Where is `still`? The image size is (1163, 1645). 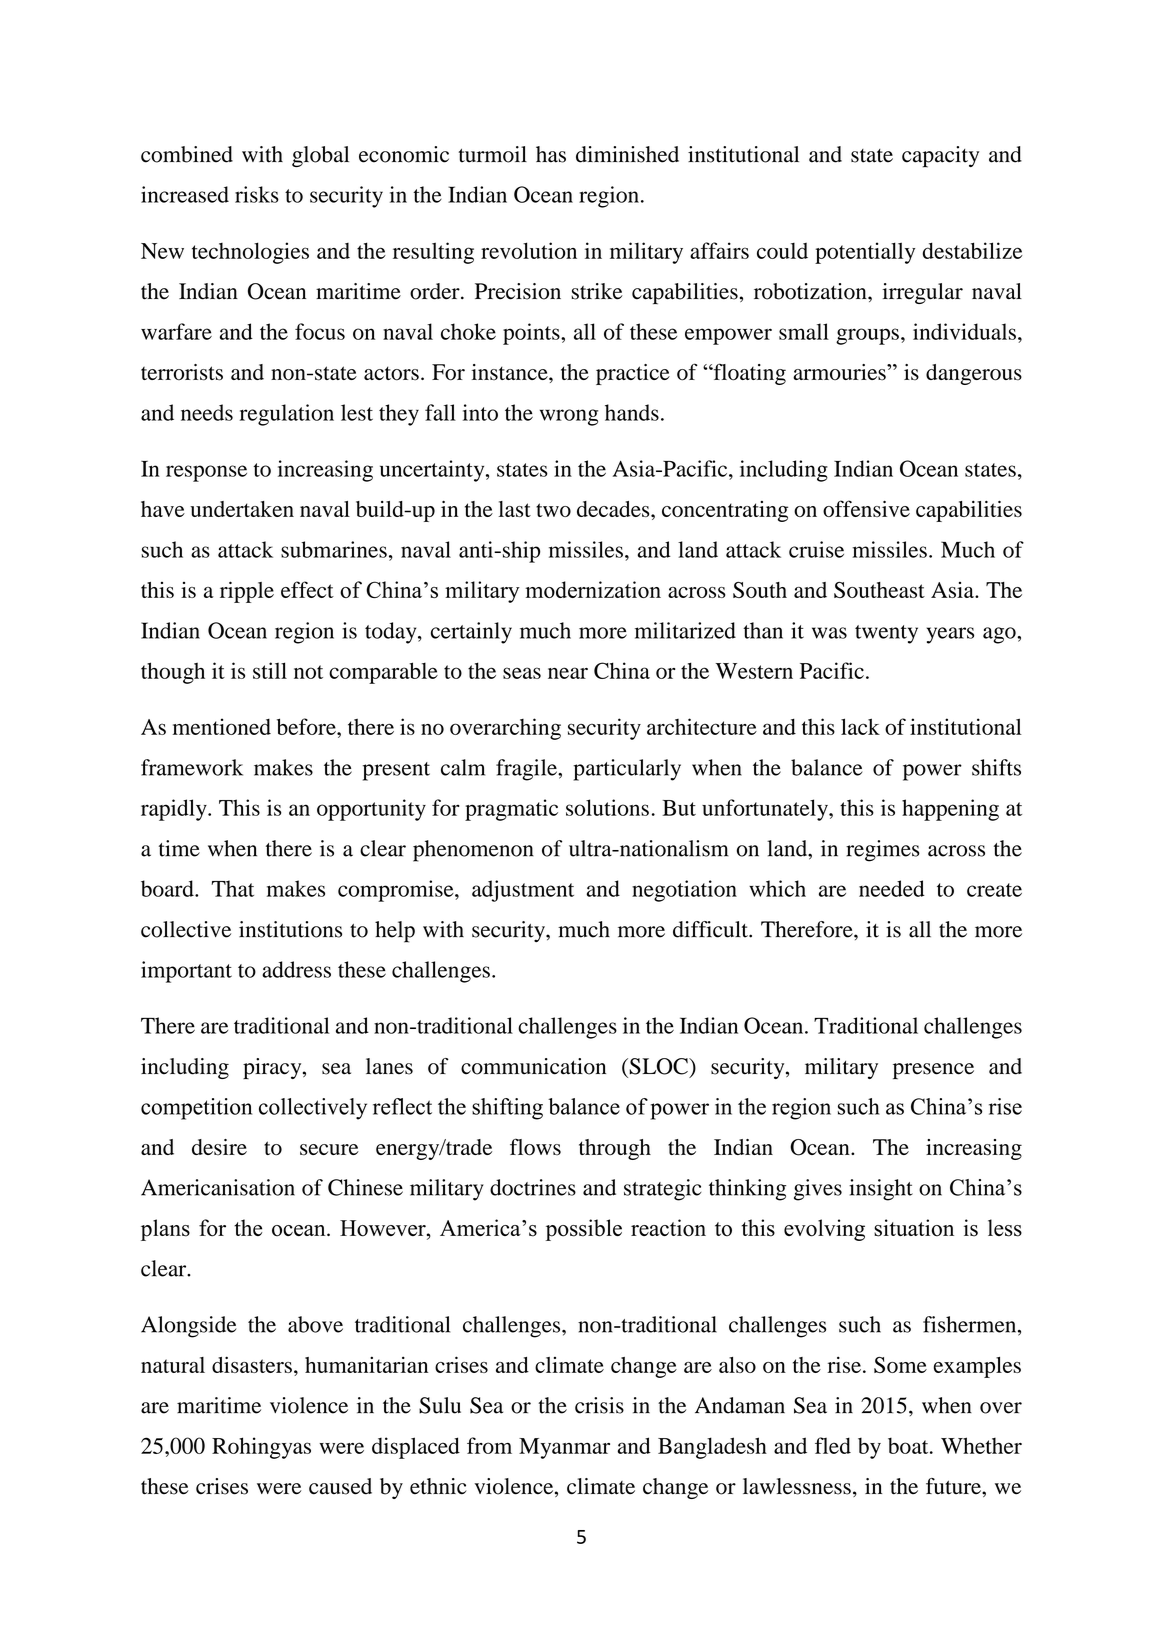 still is located at coordinates (270, 670).
